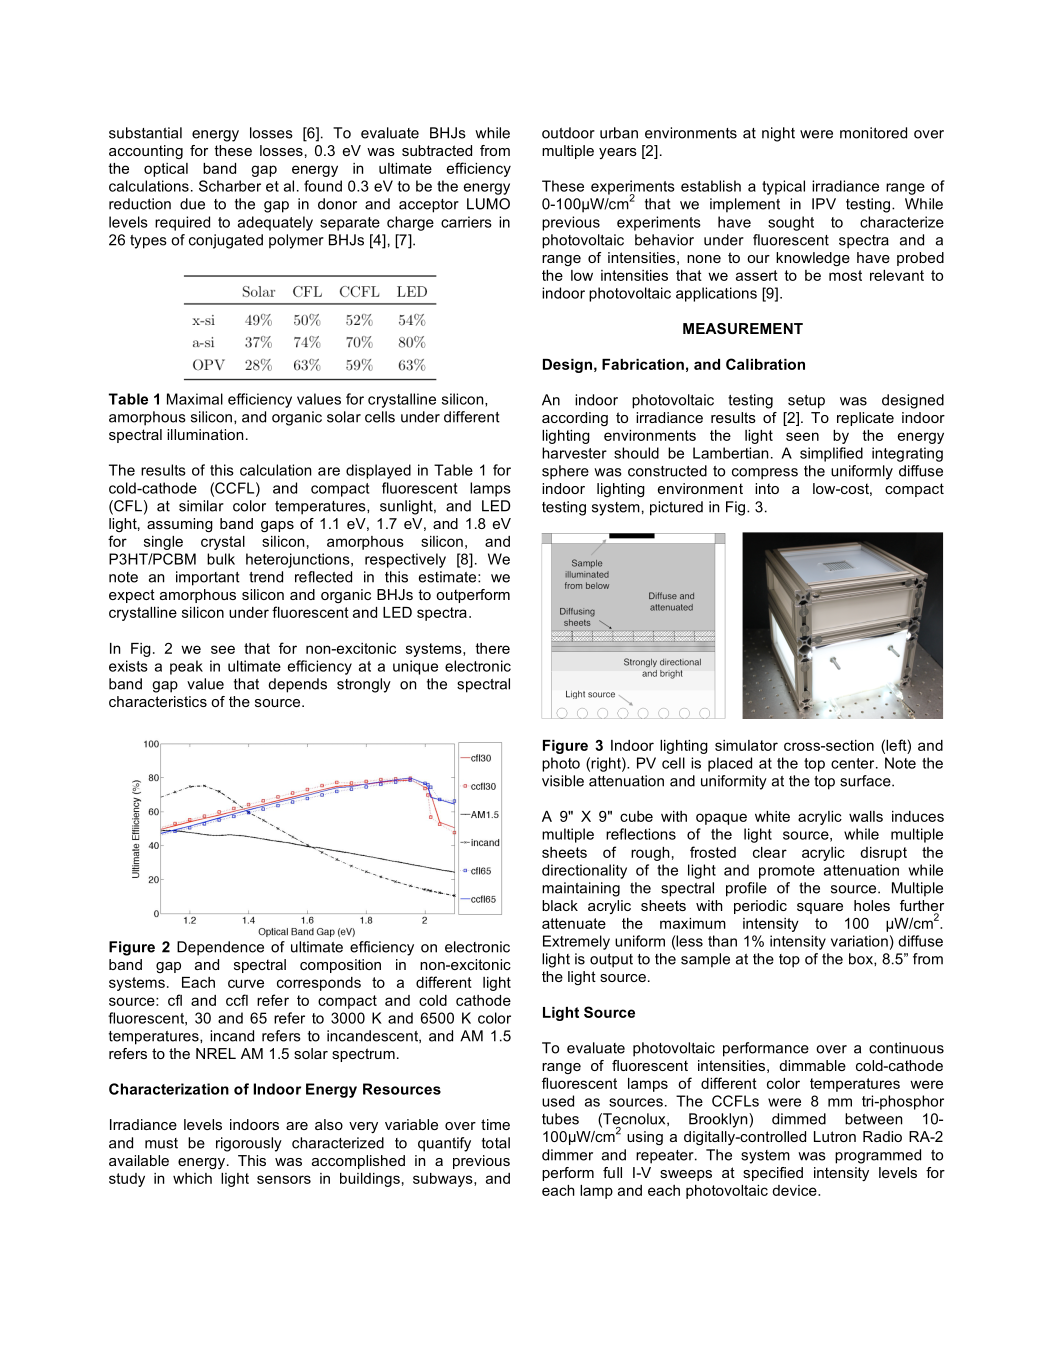 This page has height=1362, width=1052. What do you see at coordinates (568, 133) in the page?
I see `outdoor` at bounding box center [568, 133].
